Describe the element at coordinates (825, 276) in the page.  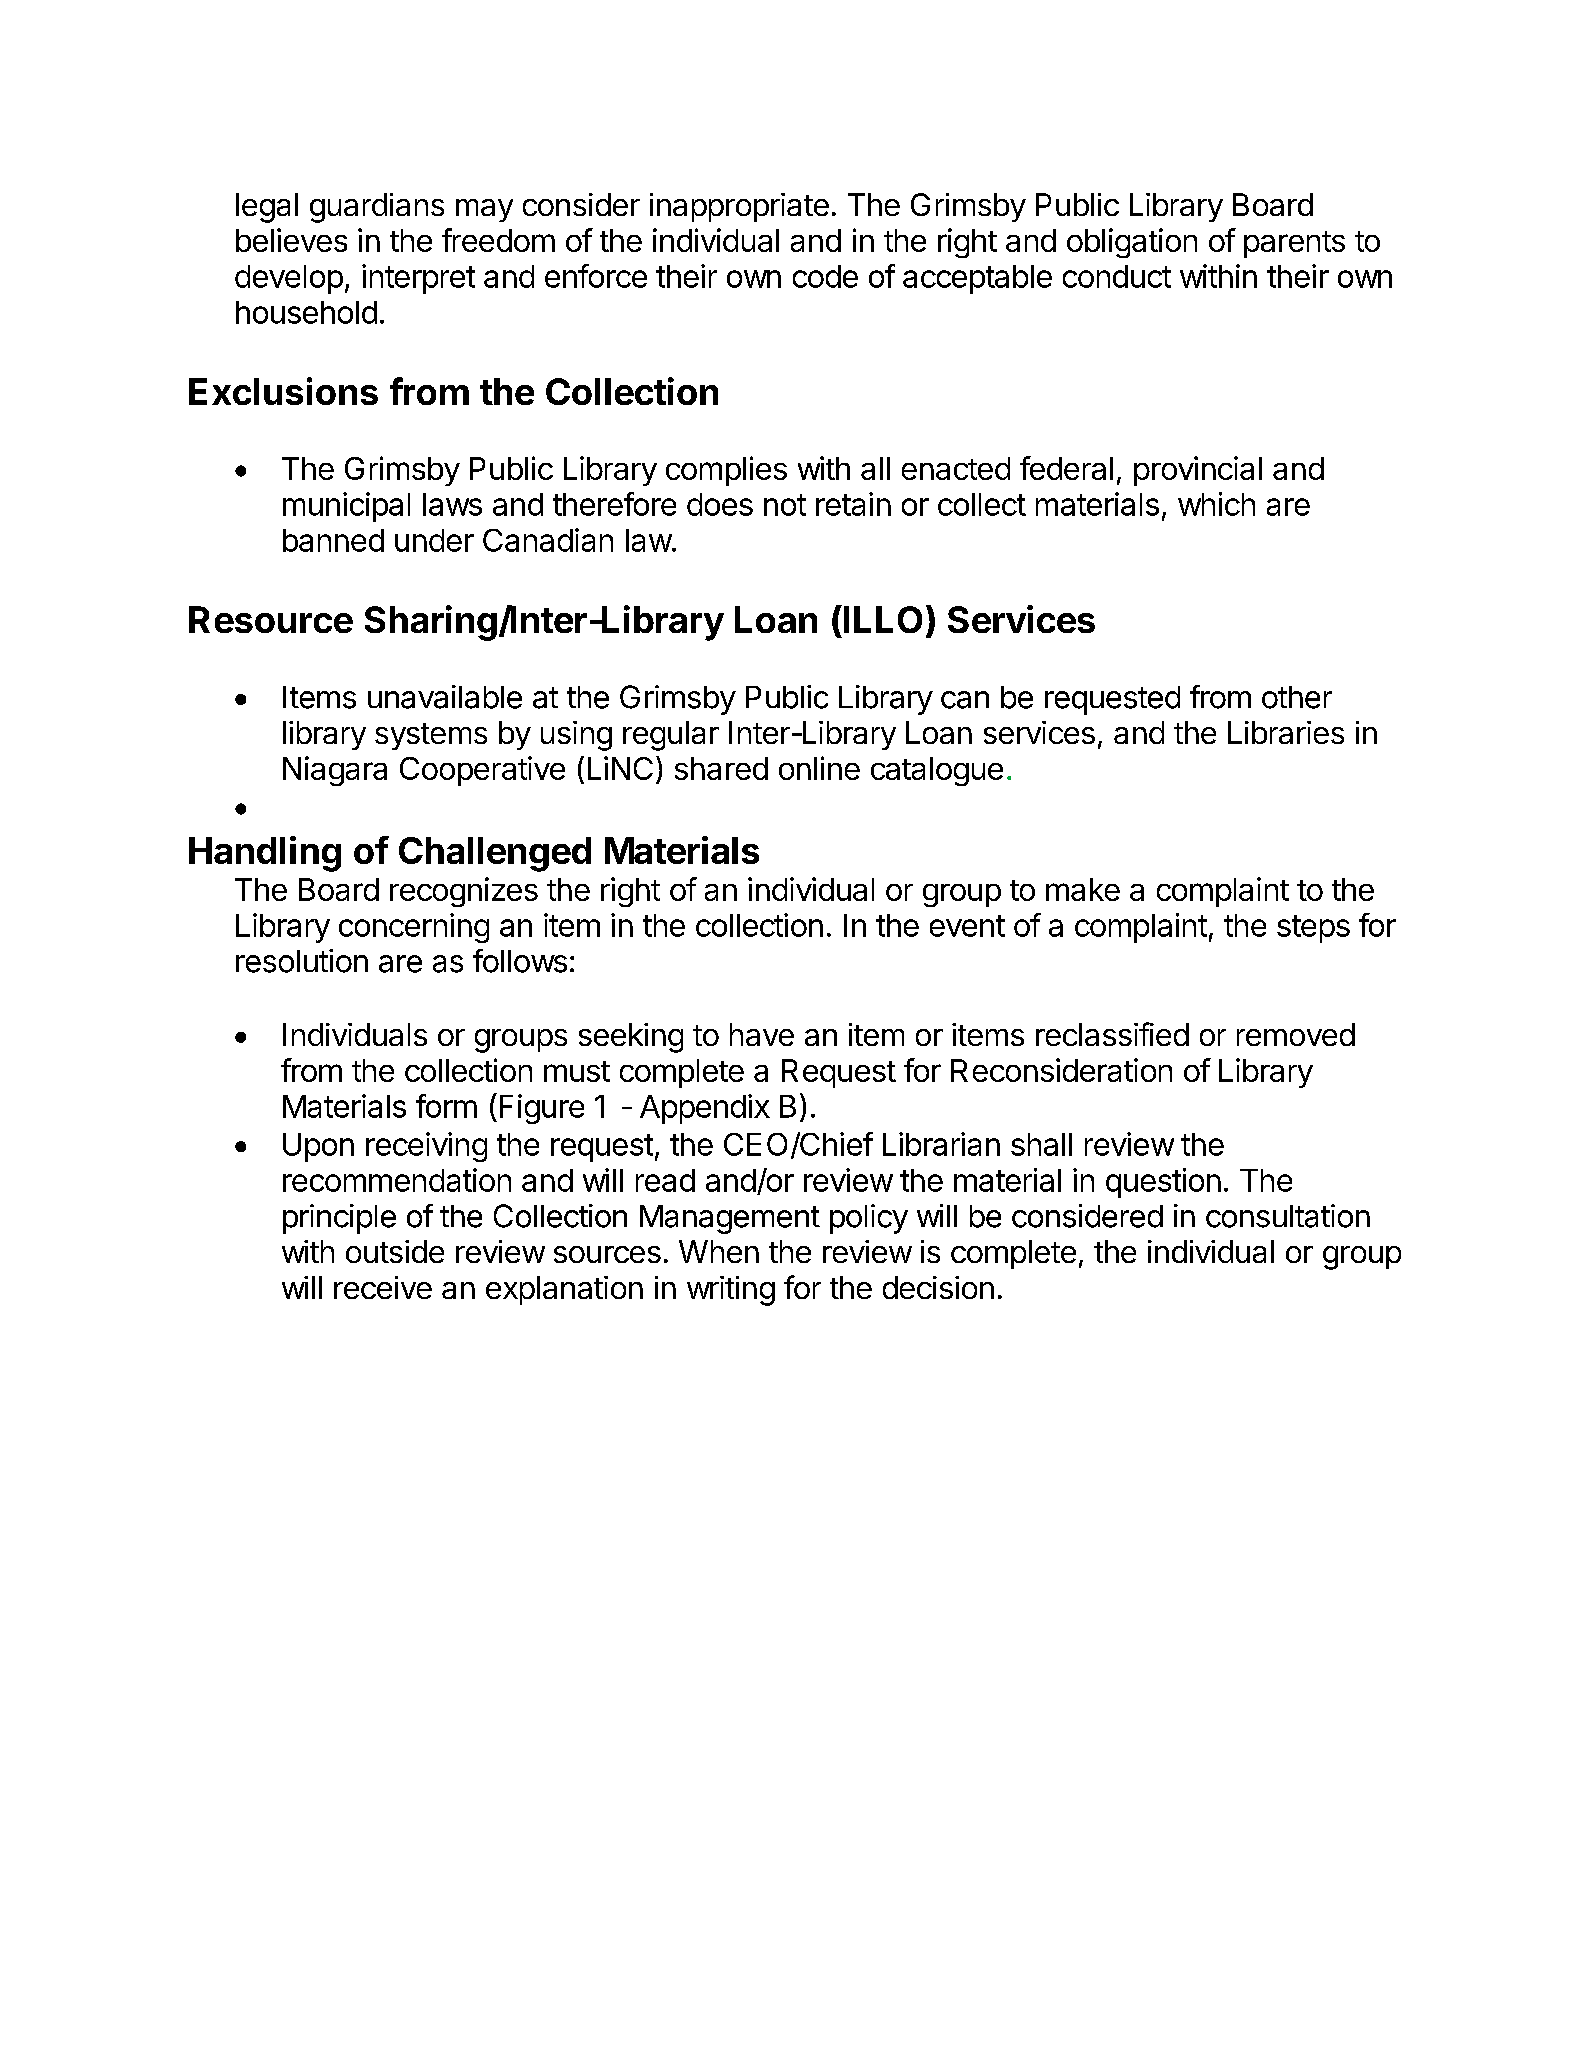
I see `code` at that location.
